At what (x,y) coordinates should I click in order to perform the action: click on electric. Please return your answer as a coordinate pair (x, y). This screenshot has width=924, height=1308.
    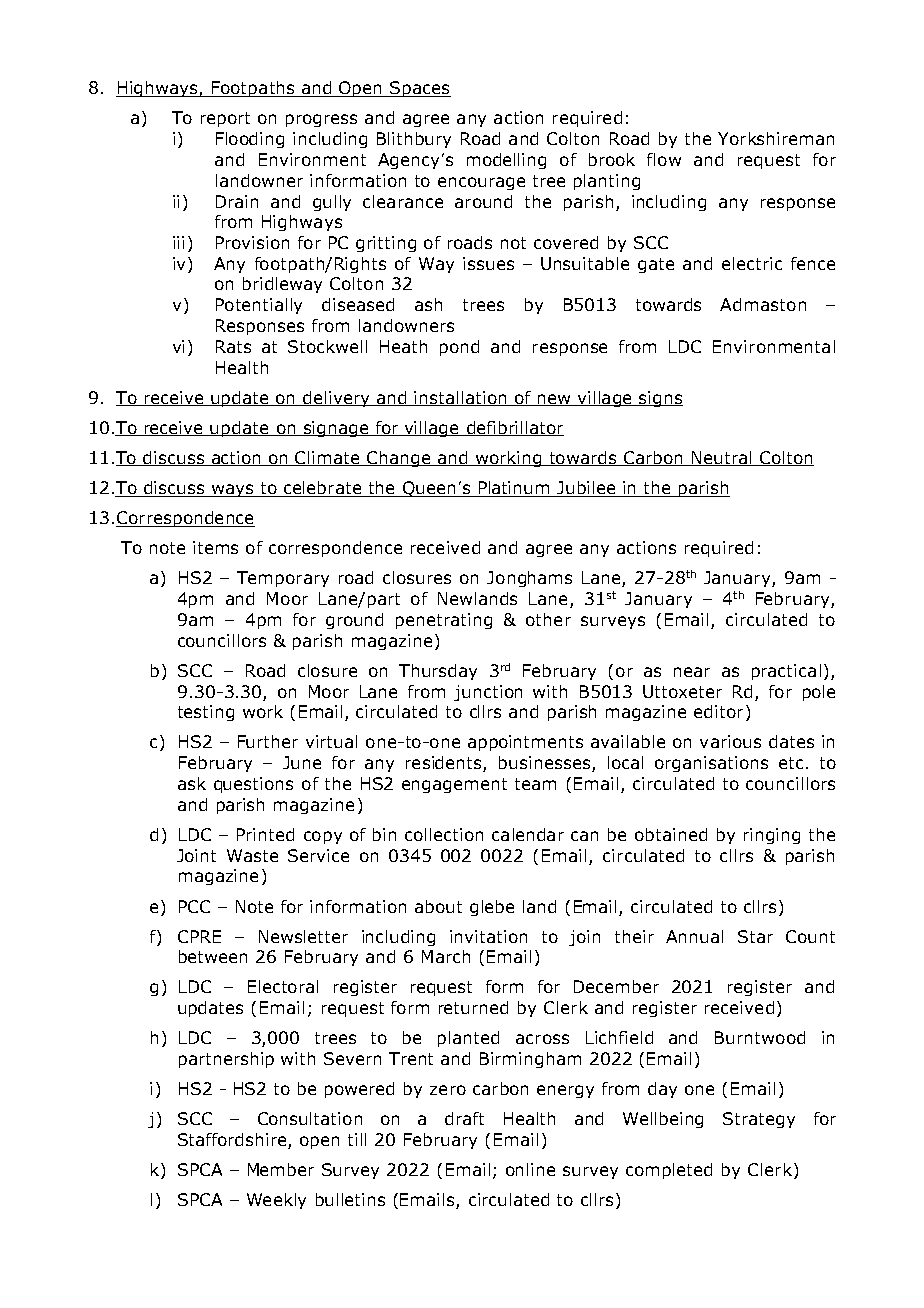
    Looking at the image, I should click on (752, 263).
